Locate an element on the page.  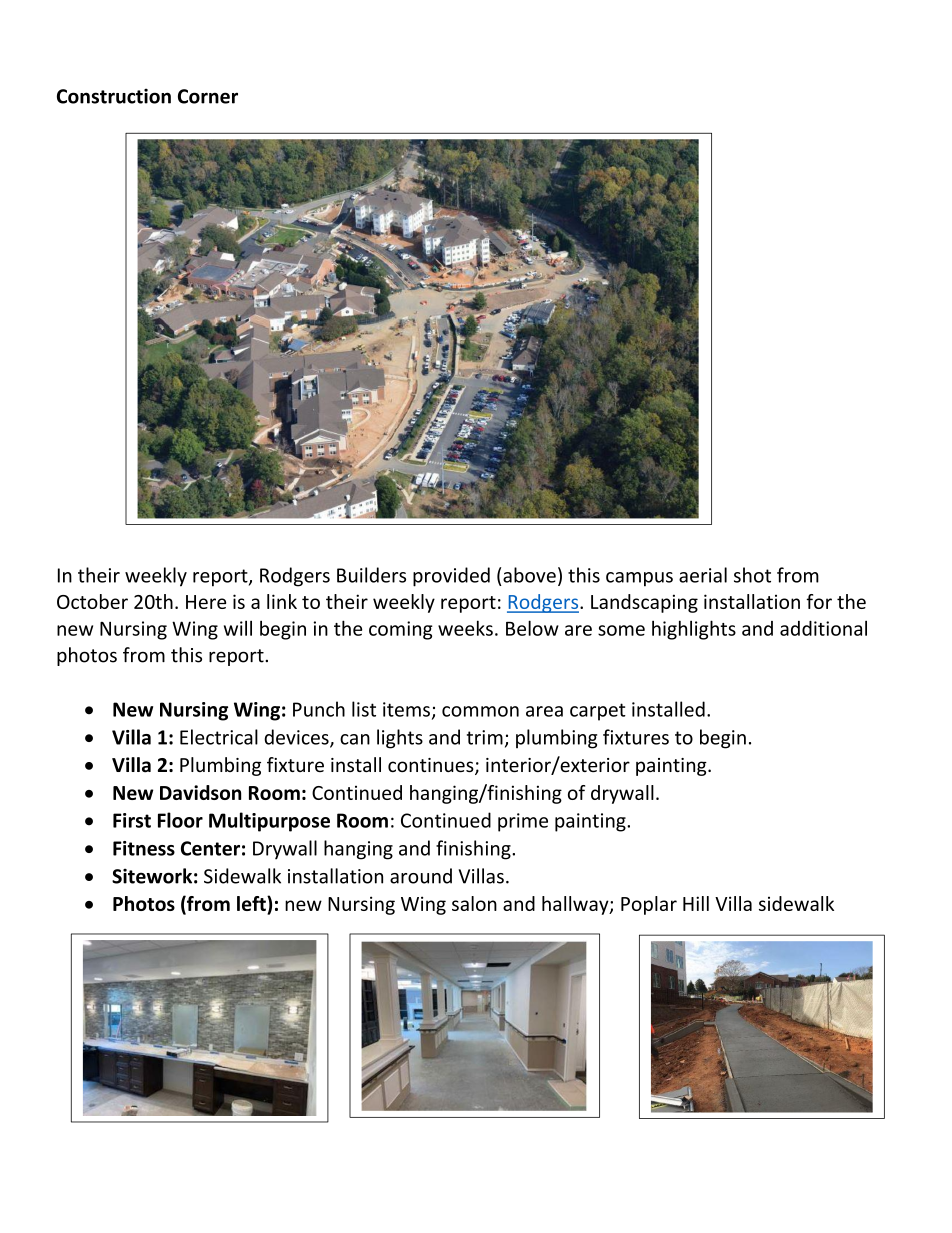
aerial is located at coordinates (703, 575).
